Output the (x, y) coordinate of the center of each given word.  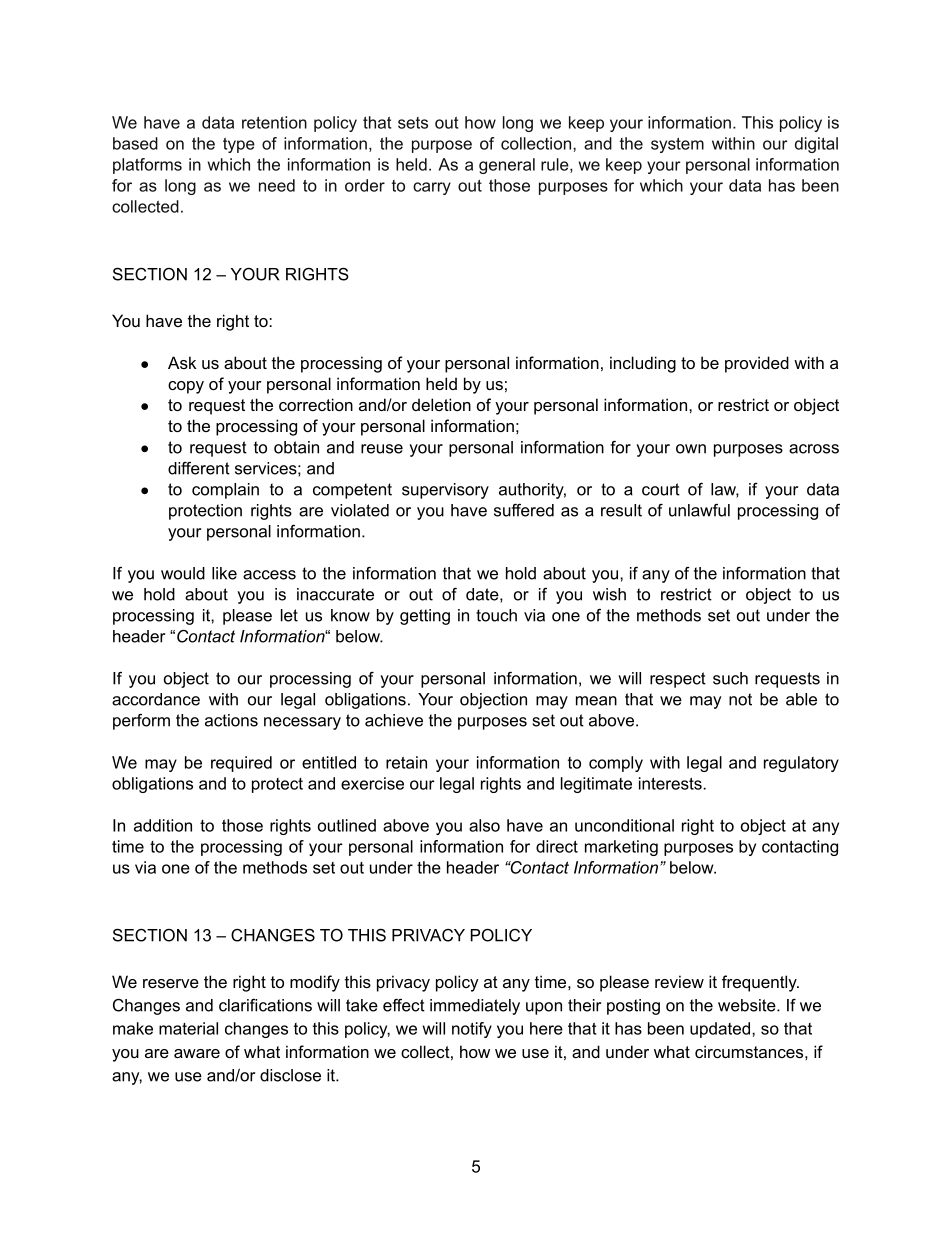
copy (186, 387)
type (239, 145)
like (224, 573)
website (748, 1005)
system (677, 145)
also (484, 825)
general (507, 166)
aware (197, 1053)
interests (671, 783)
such (730, 678)
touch (496, 615)
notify (472, 1030)
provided (757, 364)
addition (163, 825)
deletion (441, 404)
